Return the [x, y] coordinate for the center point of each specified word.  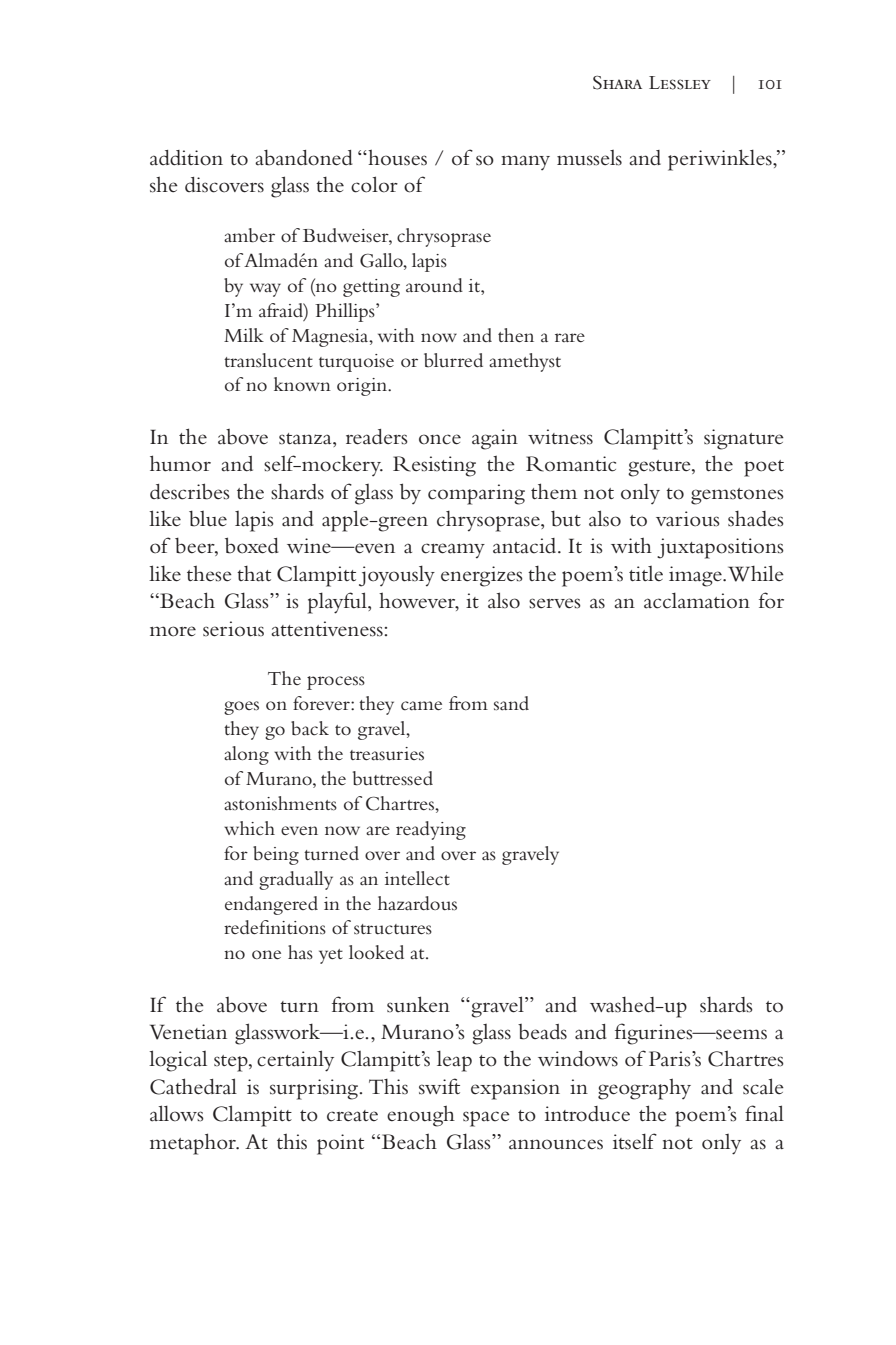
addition [186, 158]
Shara [617, 83]
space [486, 1119]
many [525, 162]
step [232, 1063]
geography [644, 1089]
